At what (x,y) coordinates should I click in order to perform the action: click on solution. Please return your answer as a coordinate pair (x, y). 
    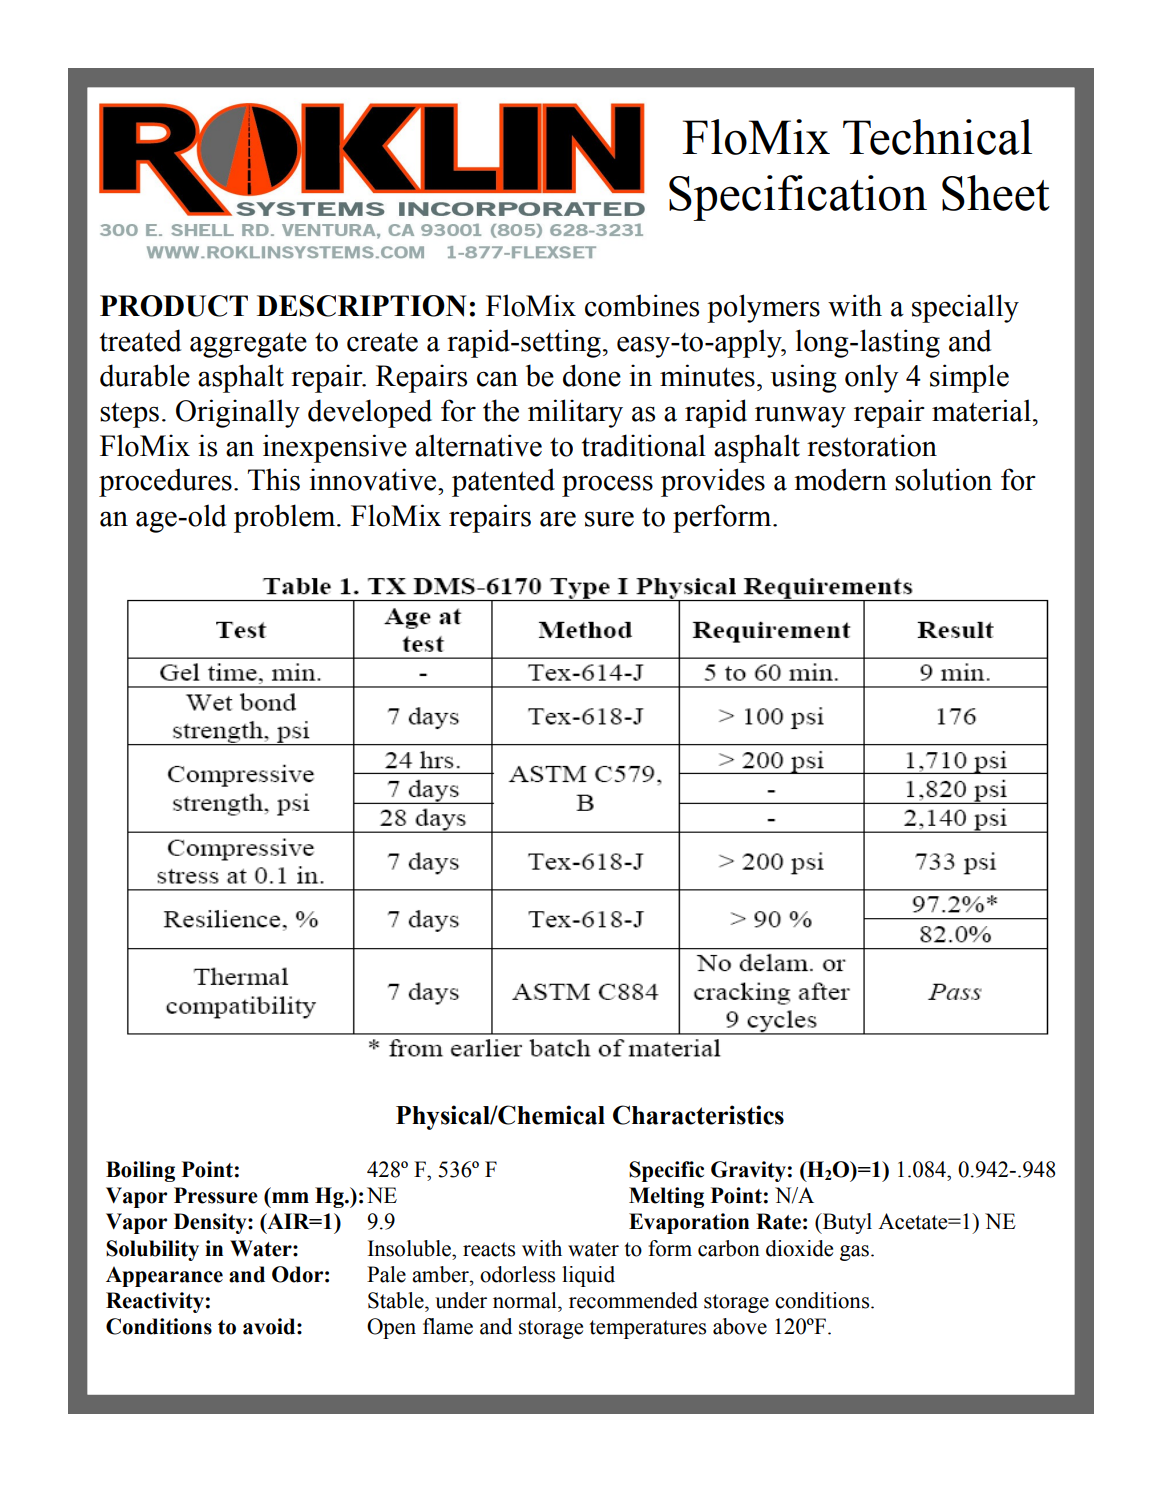
    Looking at the image, I should click on (943, 479).
